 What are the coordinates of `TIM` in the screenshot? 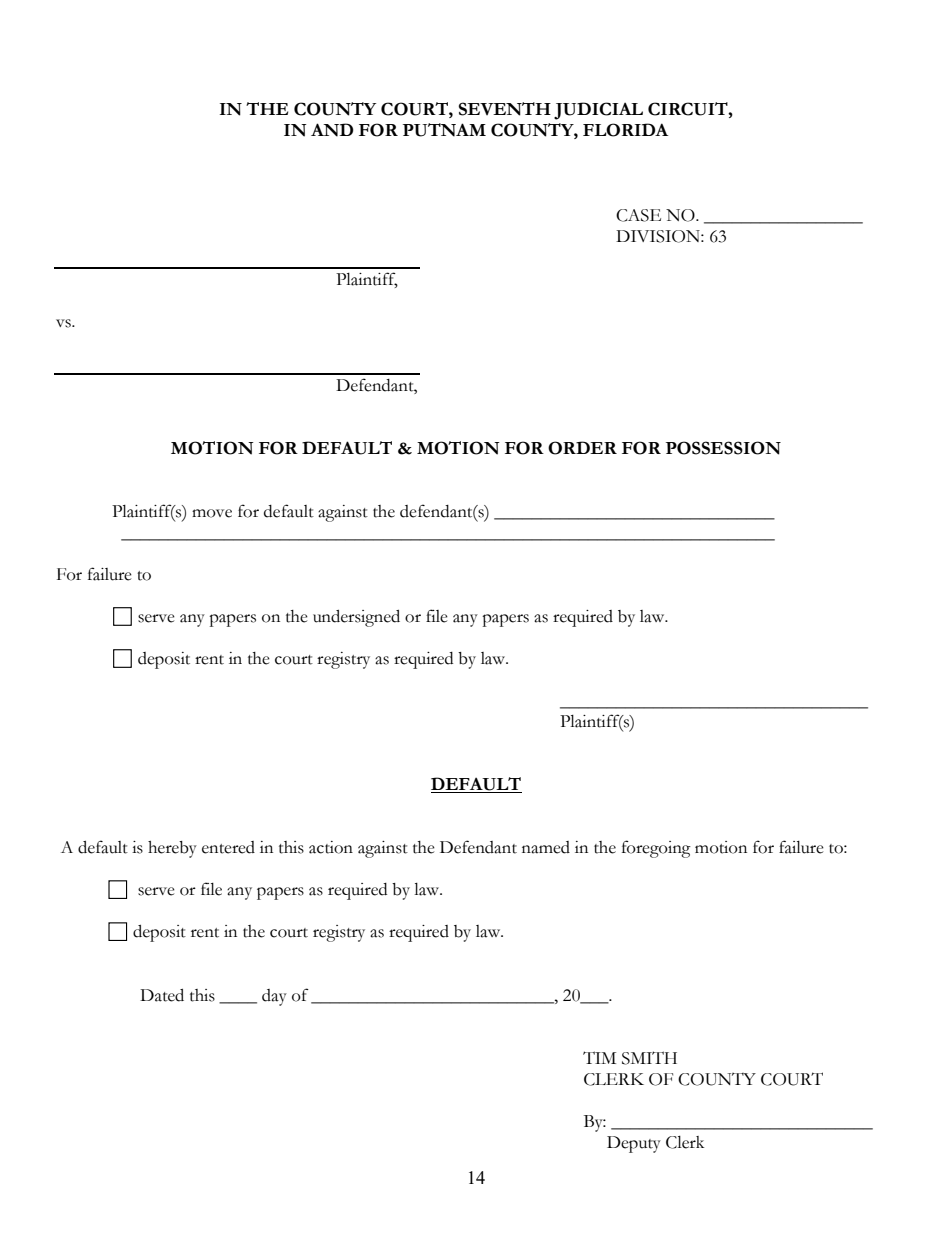 It's located at (599, 1057).
